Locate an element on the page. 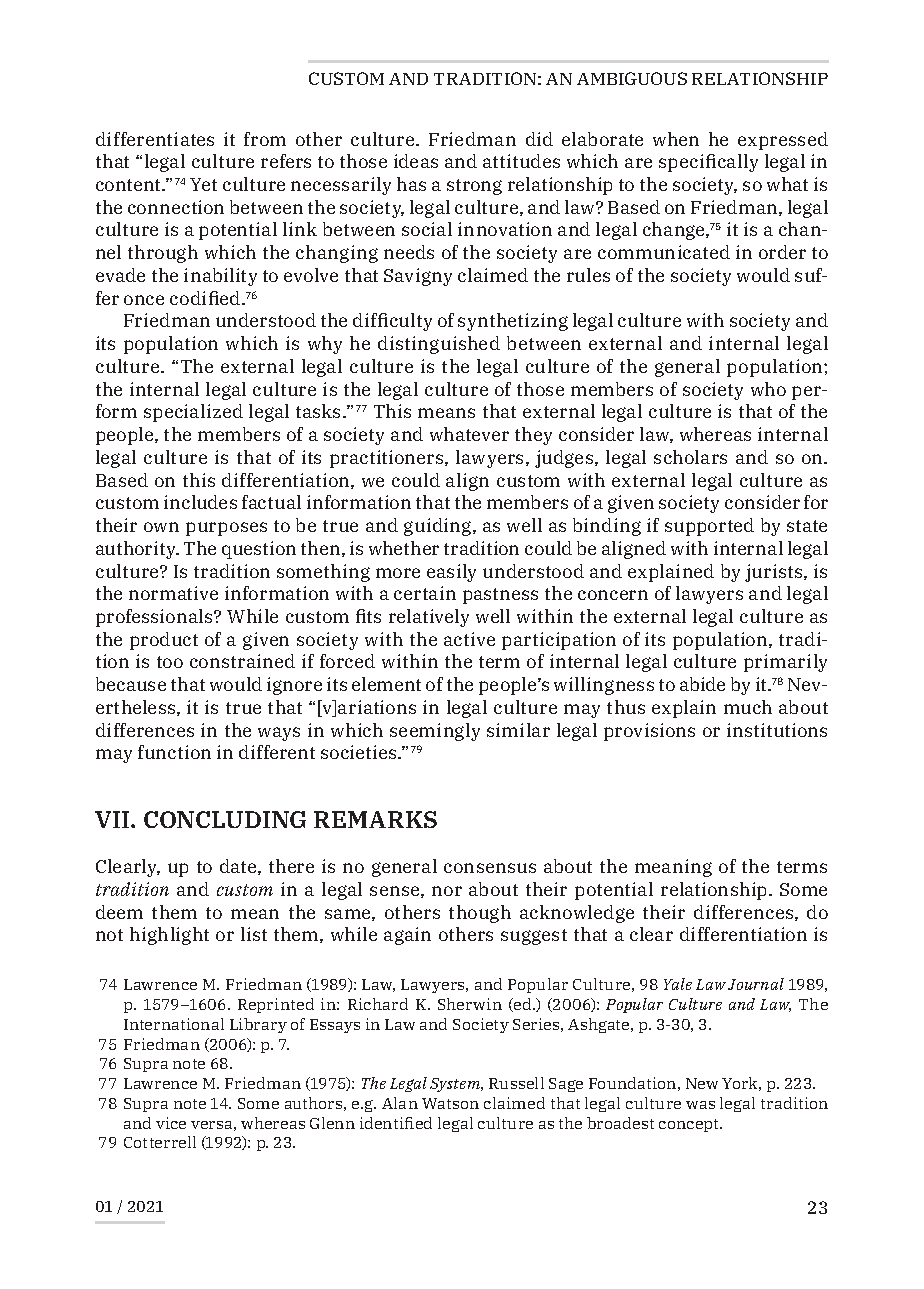 Image resolution: width=924 pixels, height=1289 pixels. certain is located at coordinates (425, 593).
